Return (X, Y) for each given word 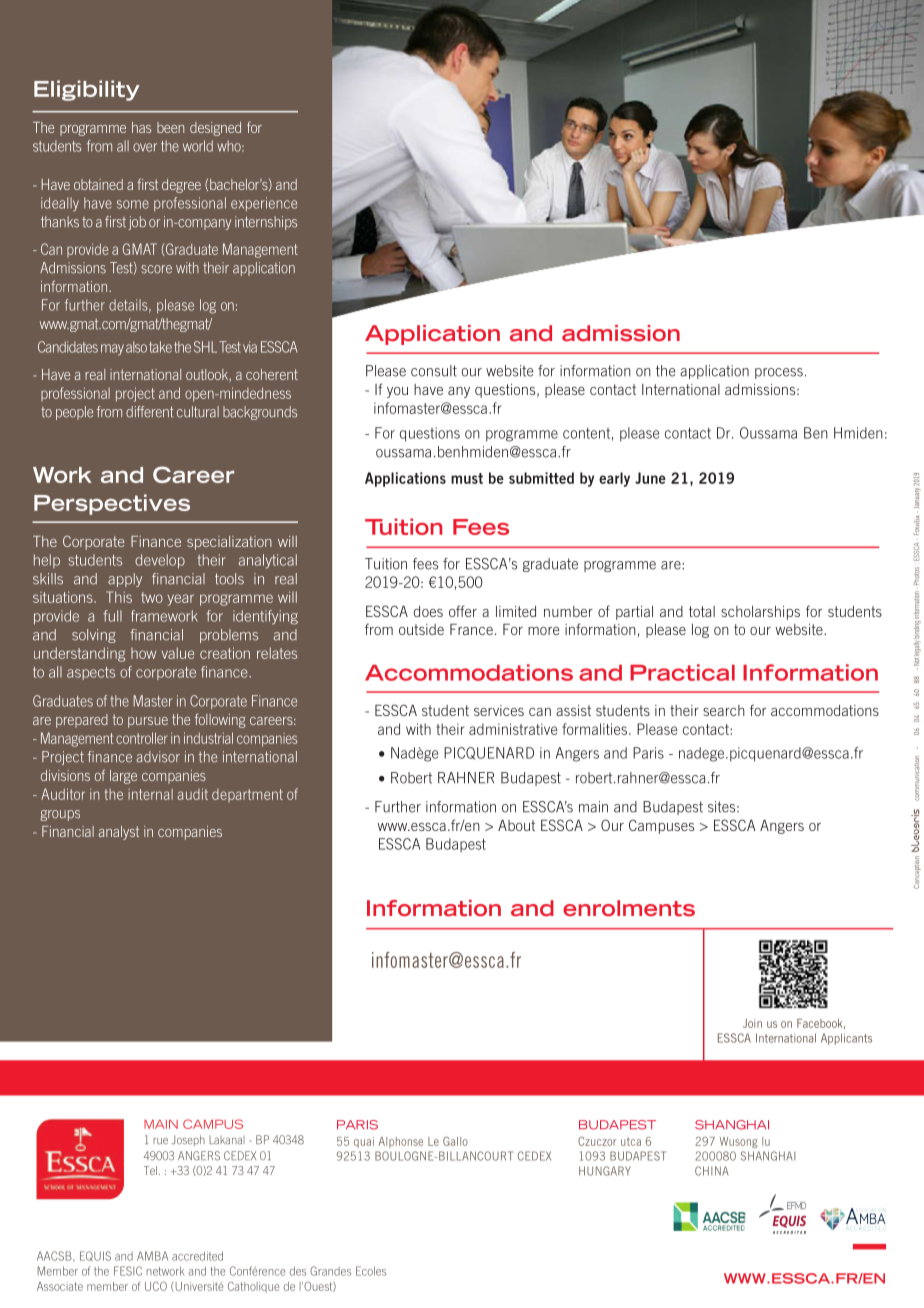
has (141, 127)
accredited (197, 1256)
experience (264, 204)
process (779, 373)
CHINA (712, 1171)
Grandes (330, 1271)
